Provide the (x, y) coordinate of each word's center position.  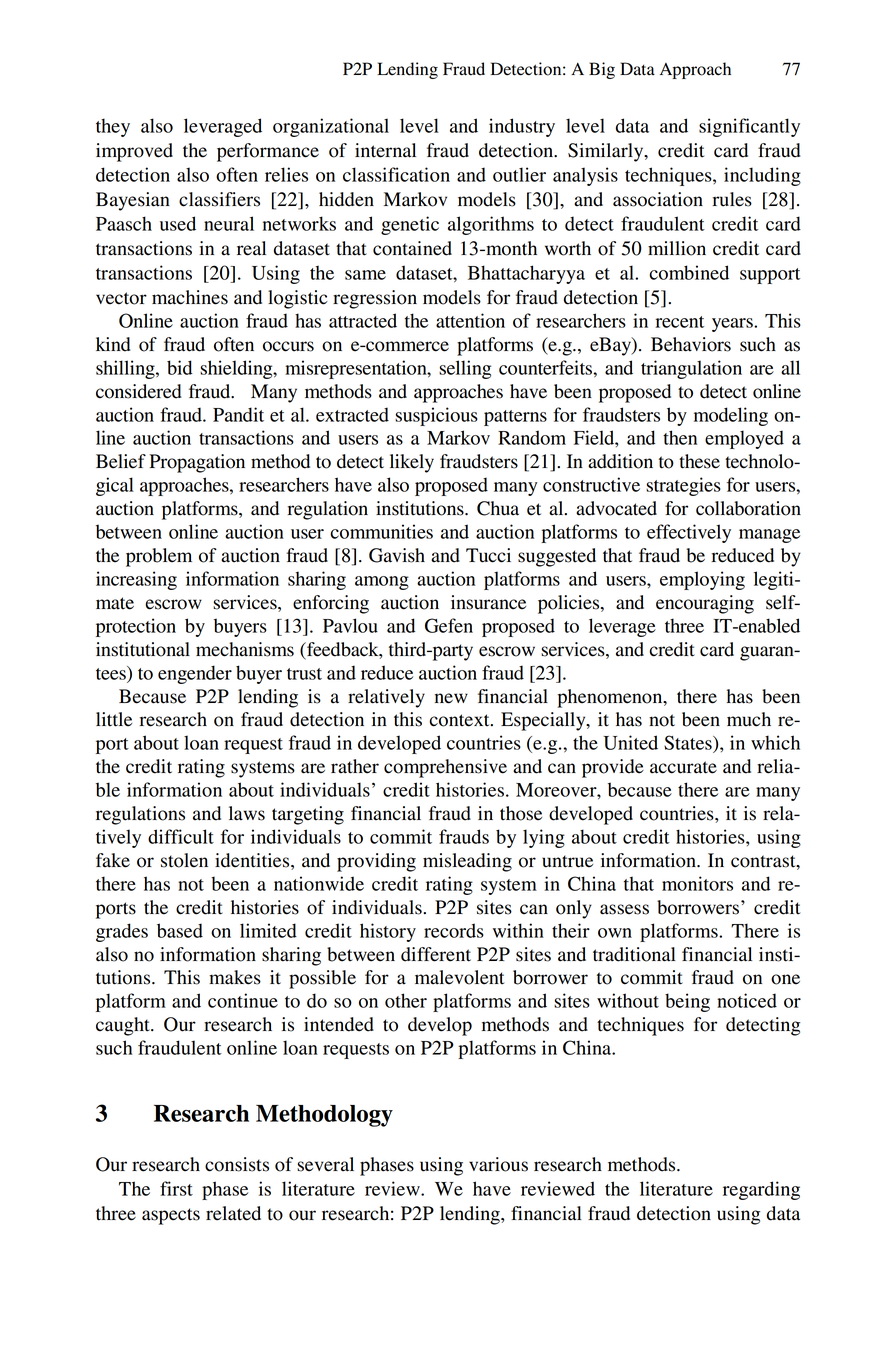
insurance (488, 602)
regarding (761, 1190)
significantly (749, 127)
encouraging (705, 604)
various (498, 1164)
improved (134, 152)
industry (522, 127)
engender (195, 674)
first (176, 1188)
